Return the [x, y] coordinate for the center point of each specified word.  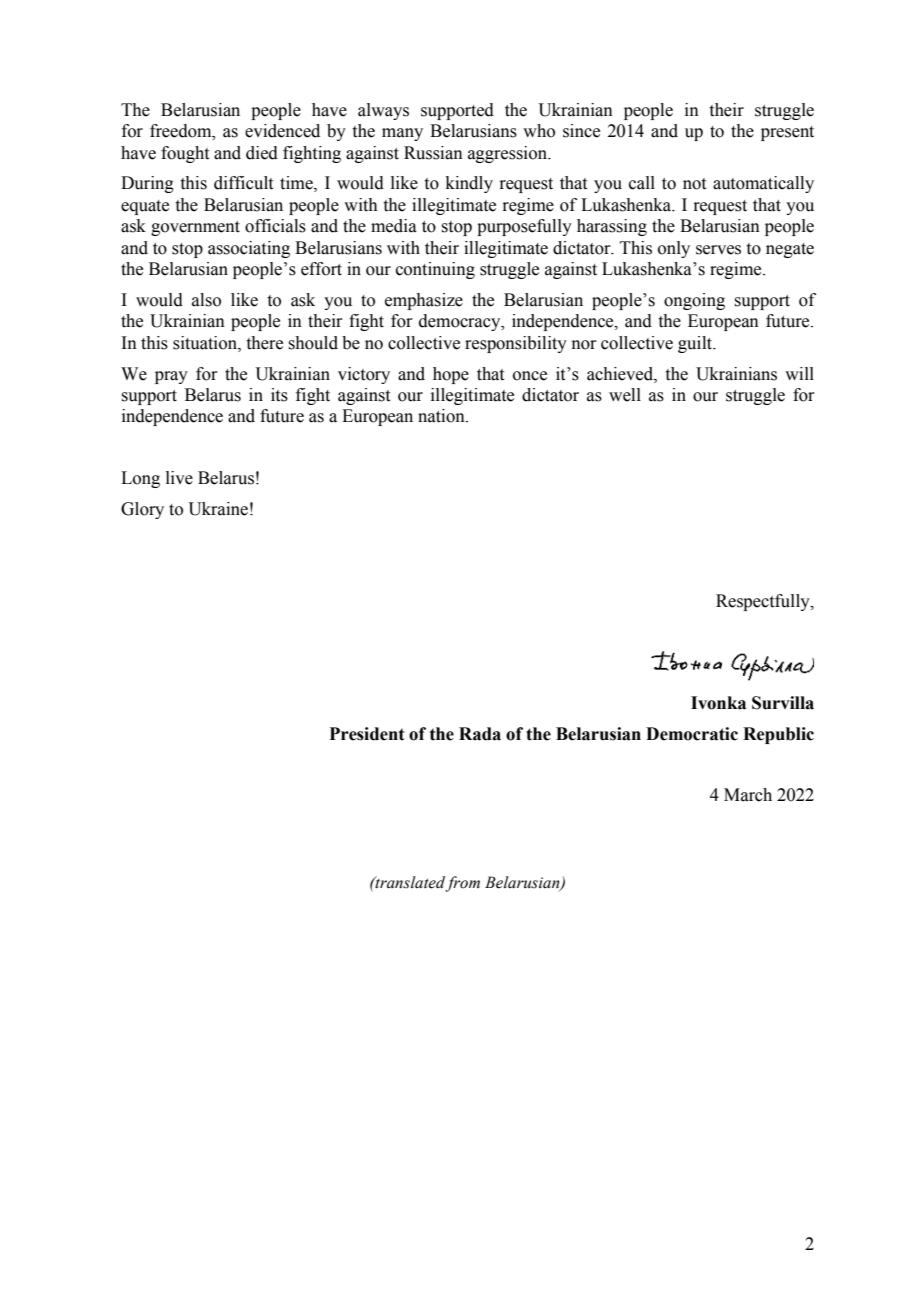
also [206, 300]
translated [410, 883]
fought [185, 154]
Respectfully [764, 602]
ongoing [694, 301]
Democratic [692, 734]
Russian [433, 153]
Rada [480, 734]
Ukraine [218, 509]
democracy [461, 322]
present [787, 133]
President [367, 734]
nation [442, 416]
